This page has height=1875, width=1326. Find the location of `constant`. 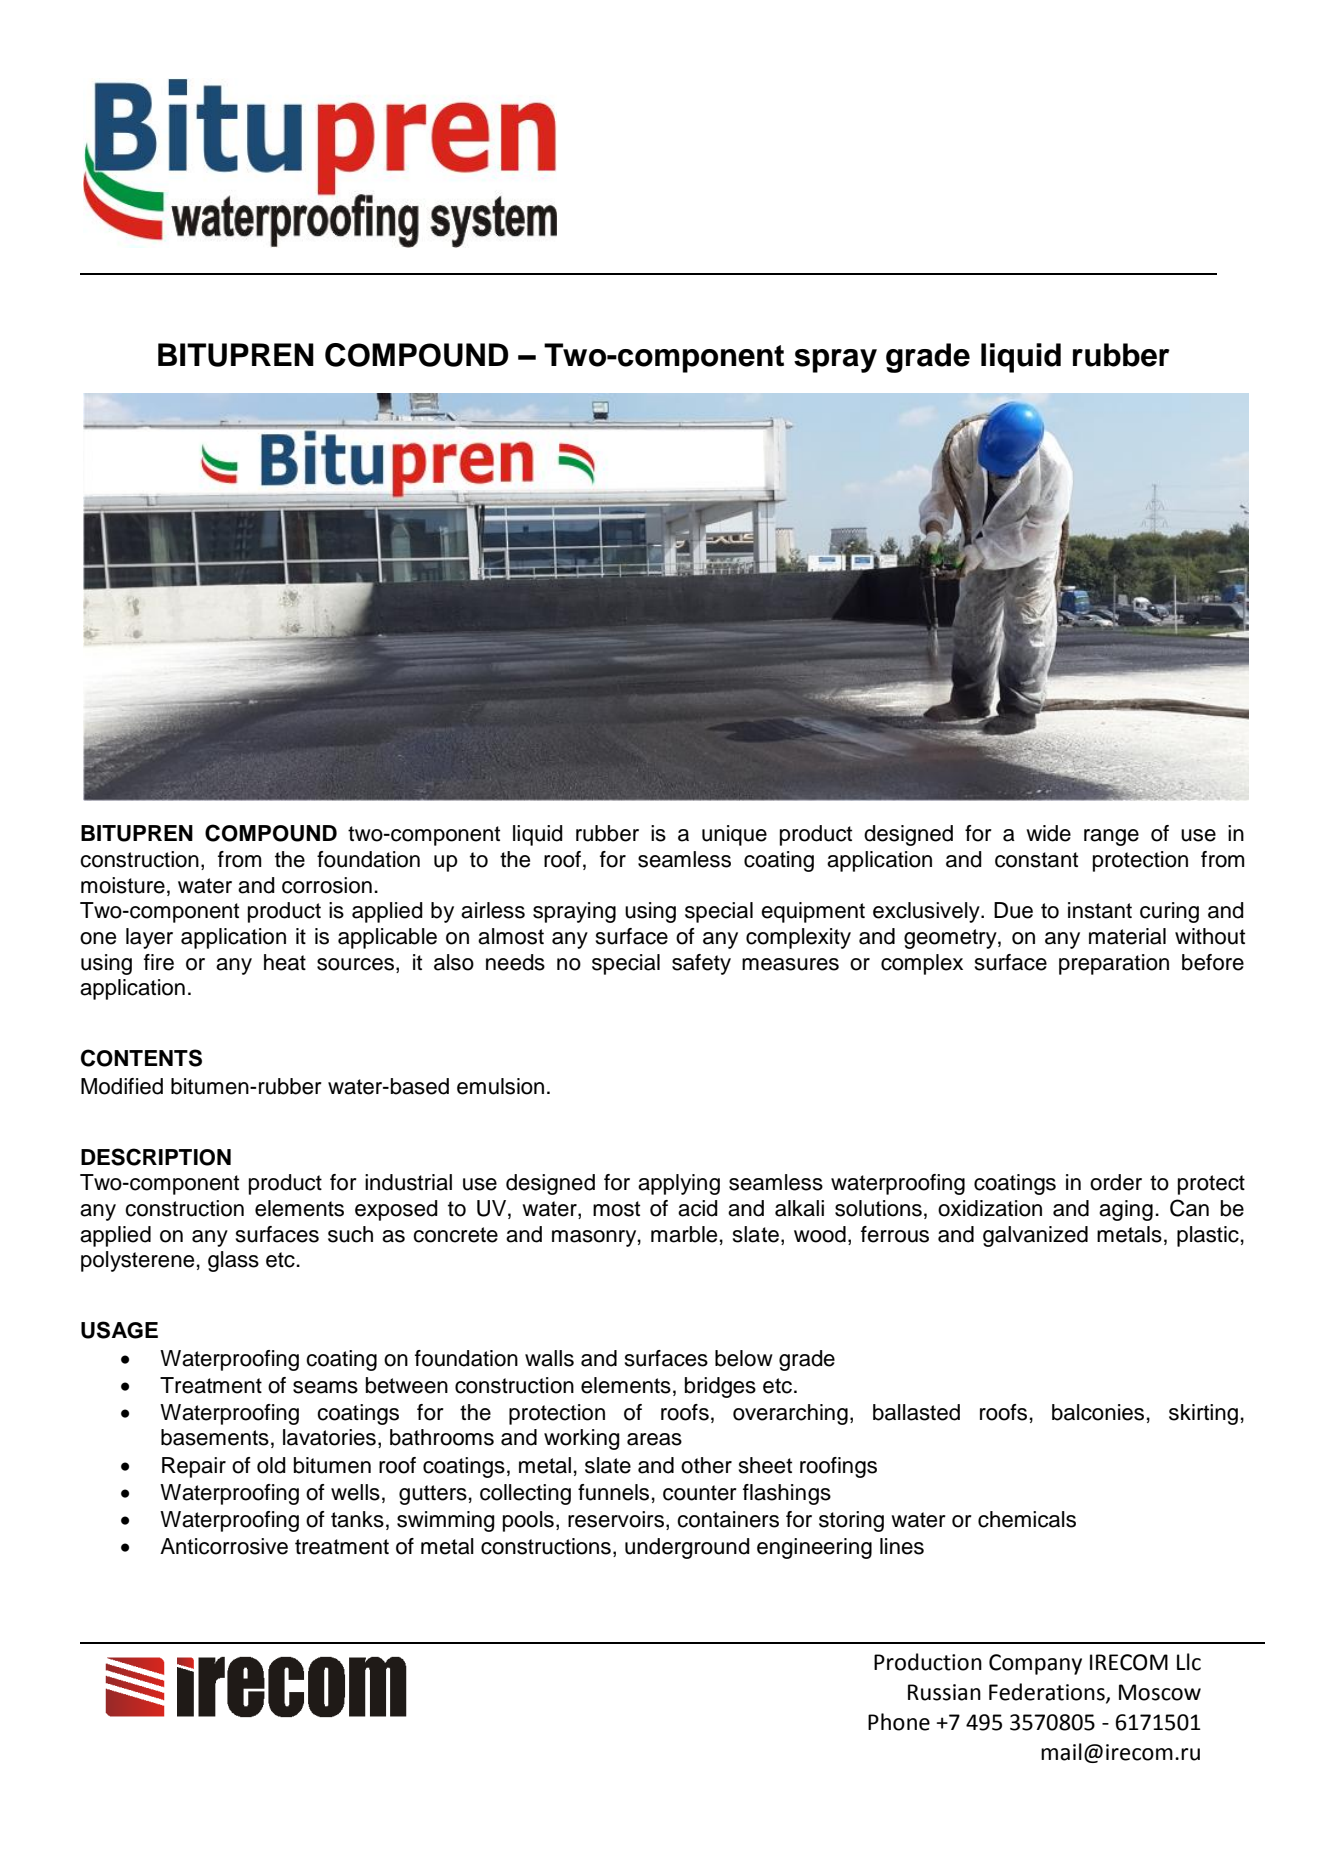

constant is located at coordinates (1036, 860).
